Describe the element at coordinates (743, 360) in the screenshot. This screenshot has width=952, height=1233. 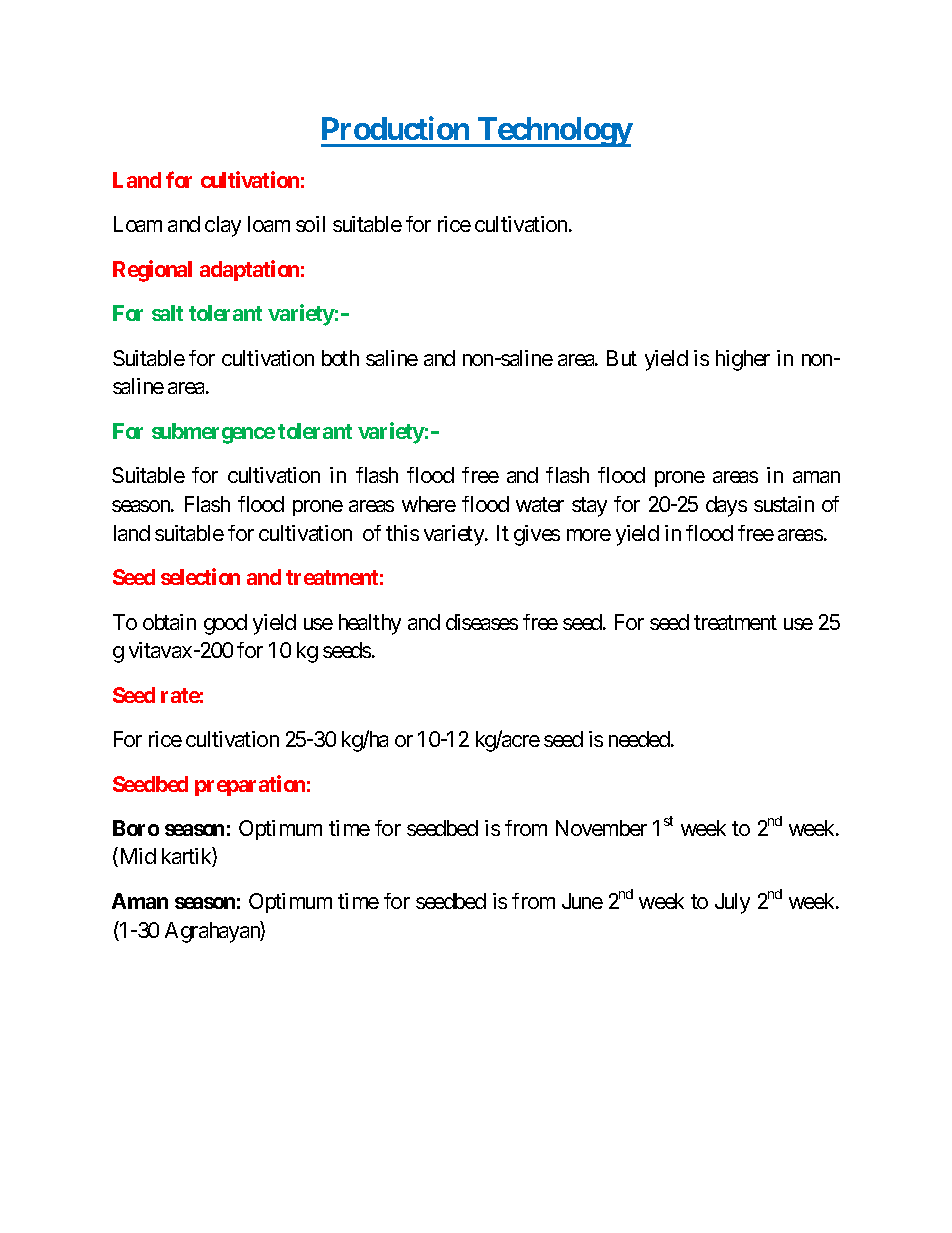
I see `higher` at that location.
